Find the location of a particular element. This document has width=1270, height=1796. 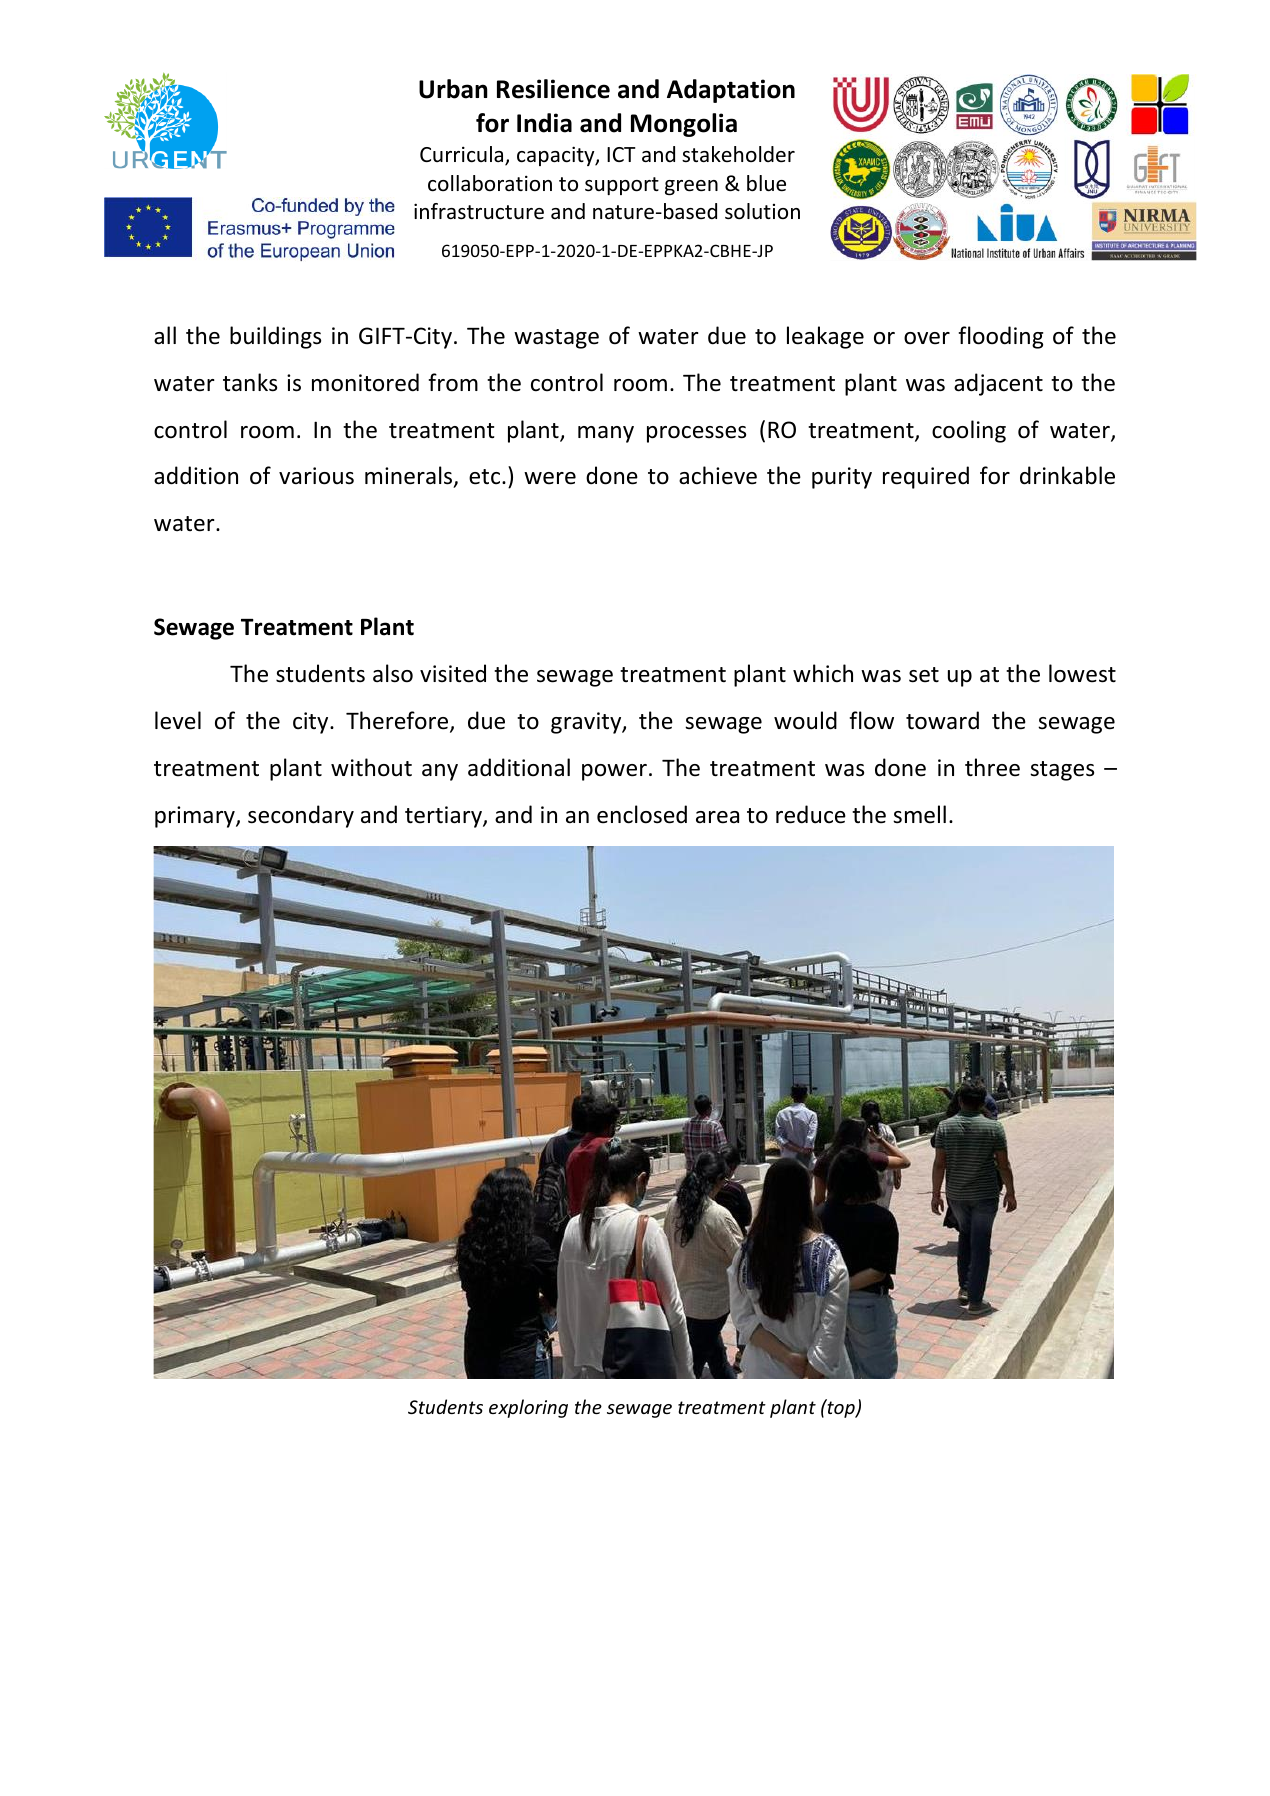

ICT is located at coordinates (621, 154).
